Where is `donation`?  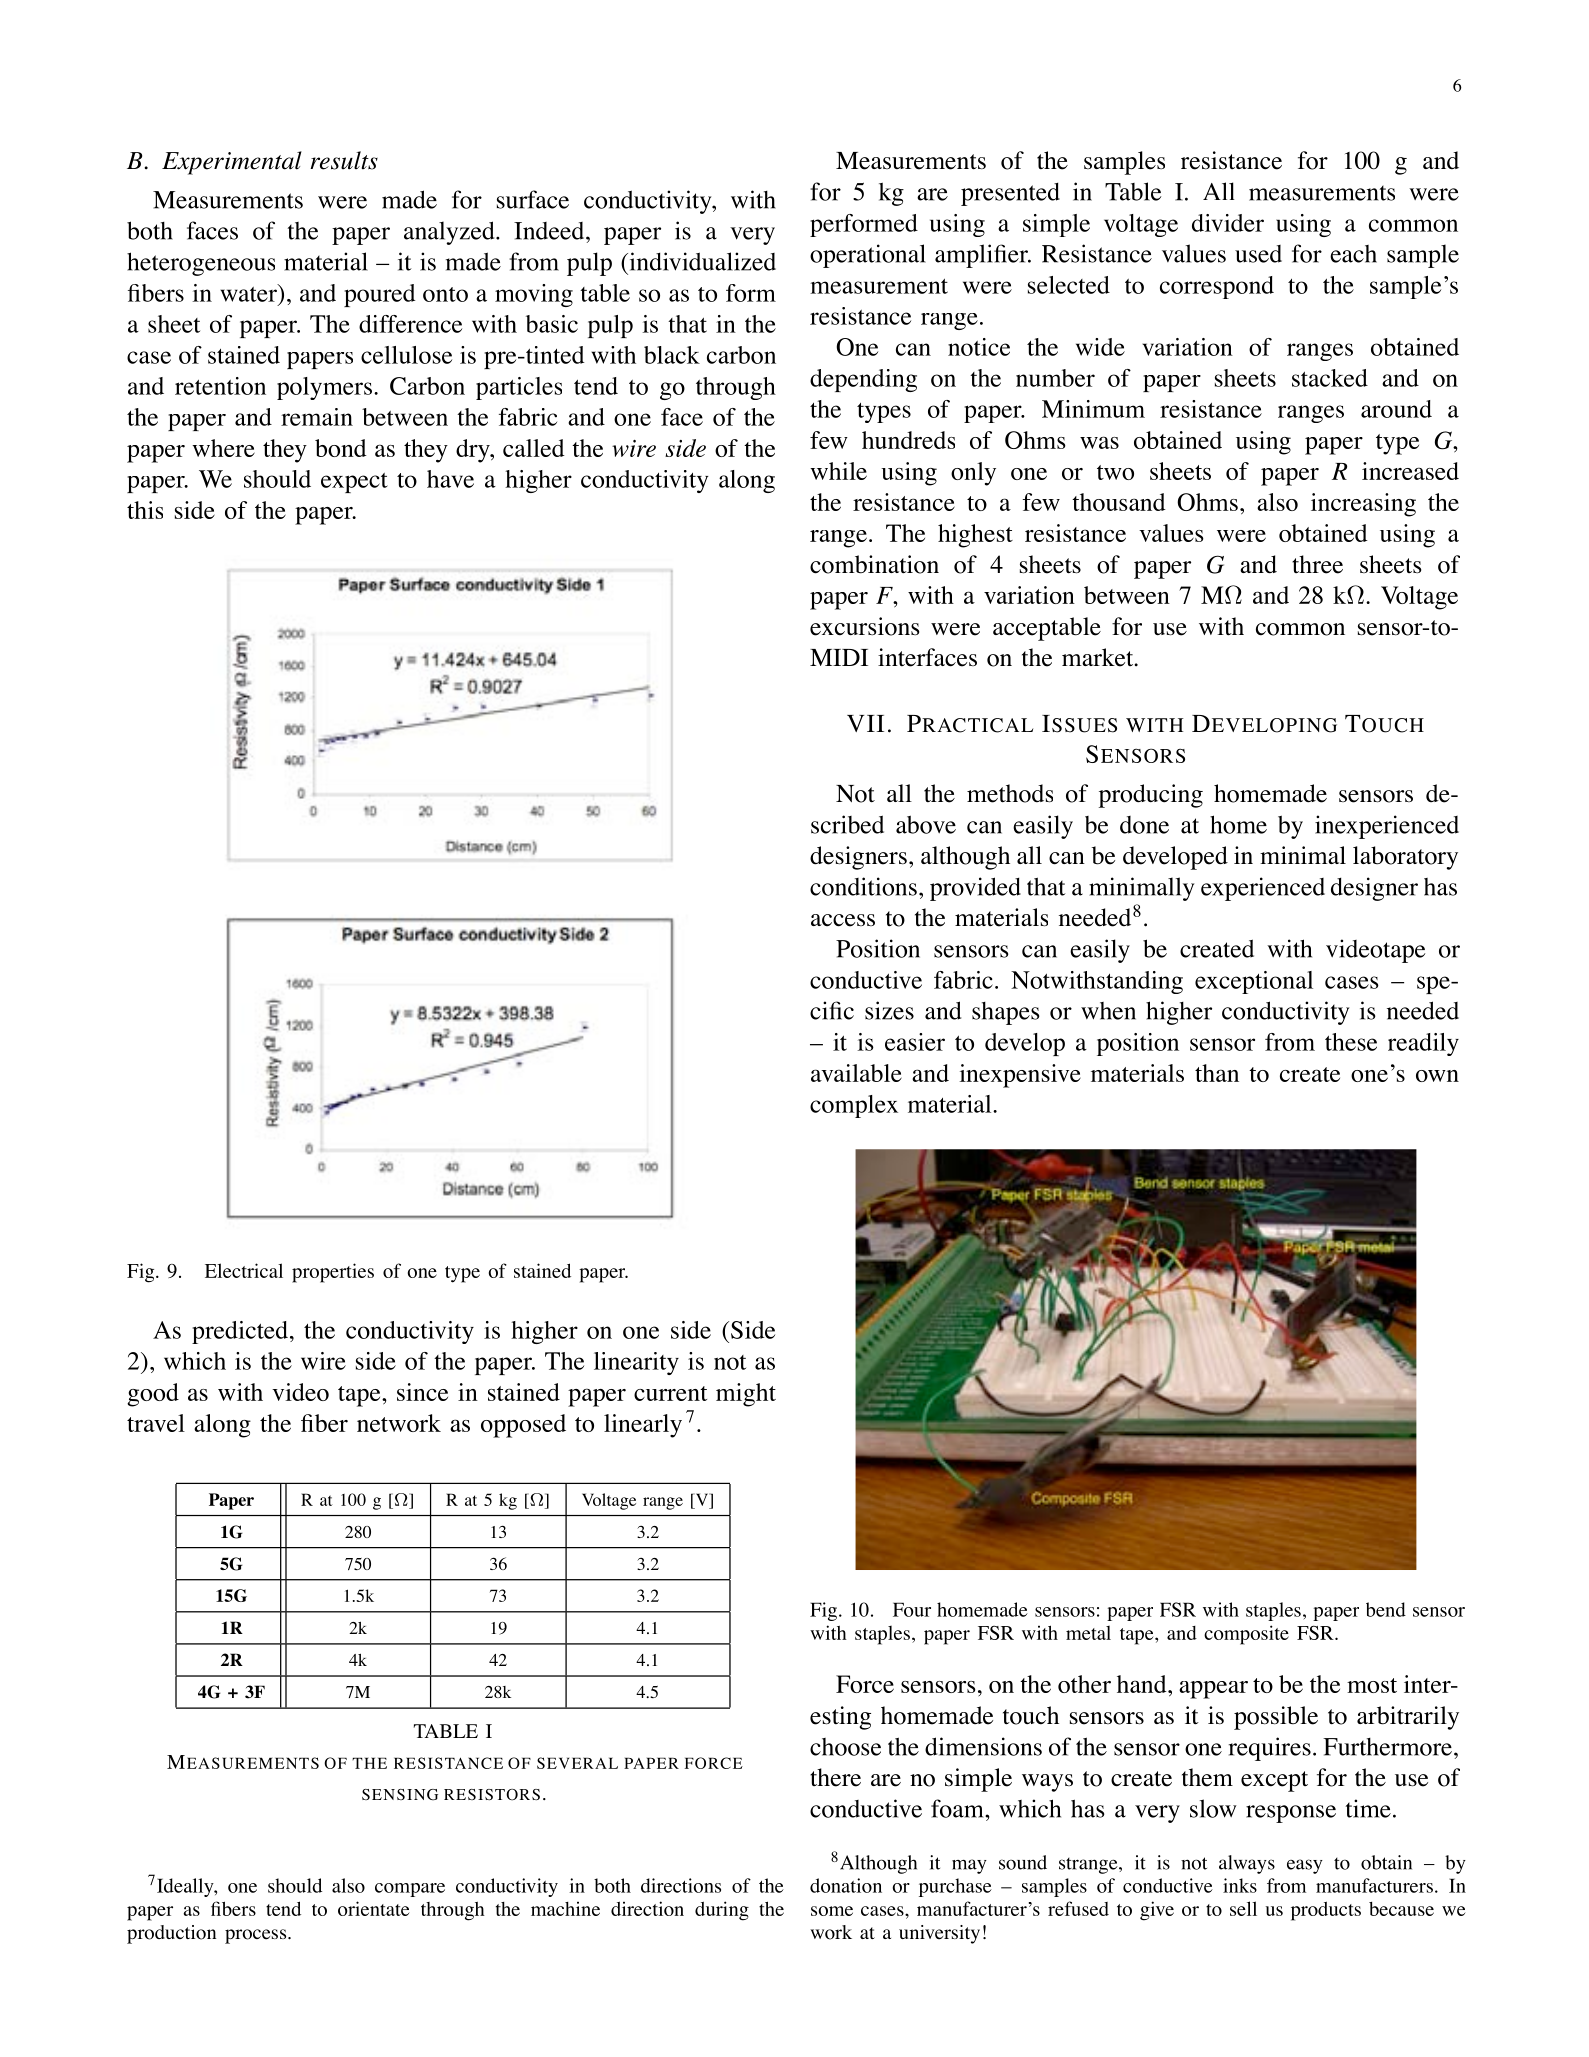
donation is located at coordinates (846, 1885).
